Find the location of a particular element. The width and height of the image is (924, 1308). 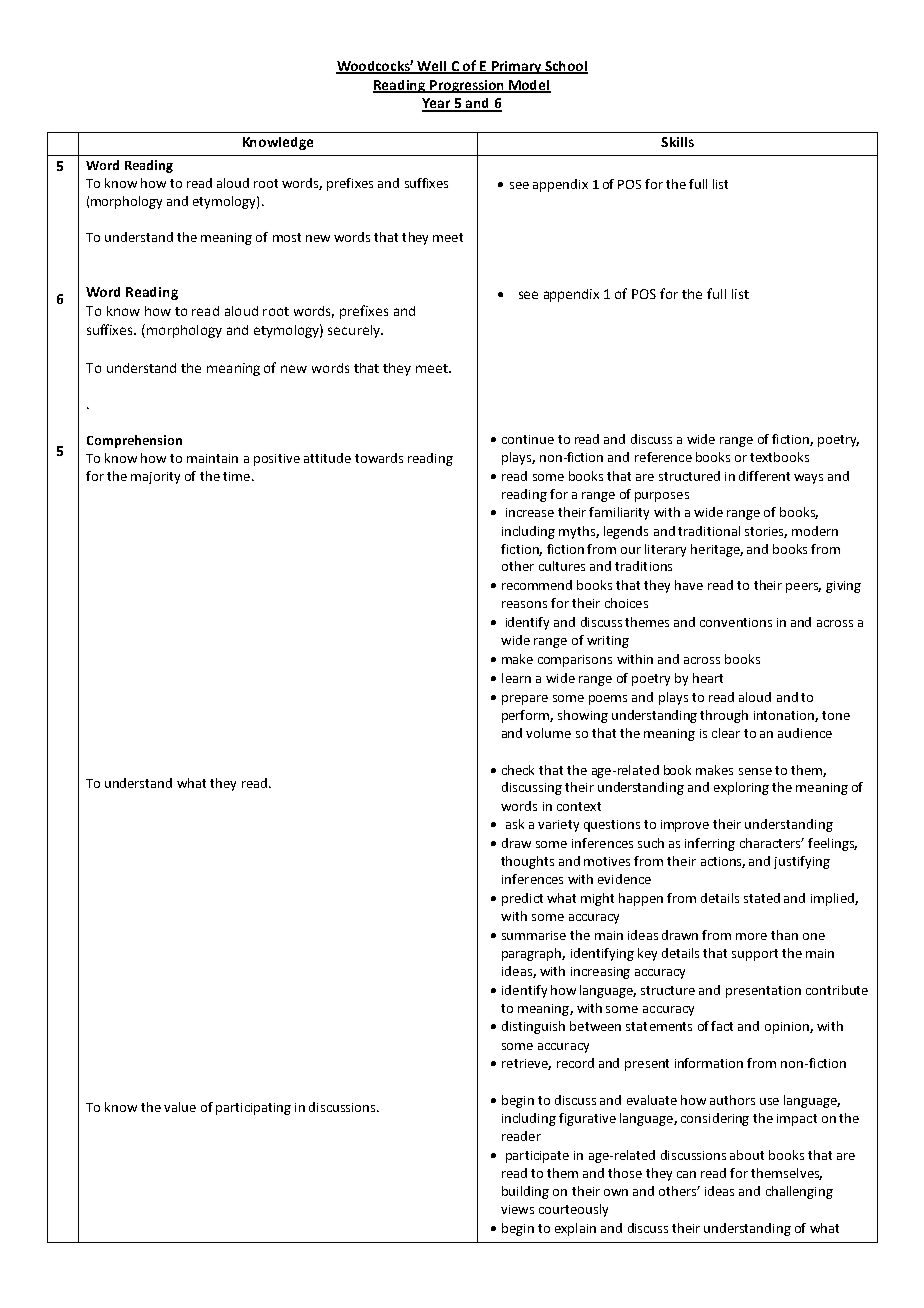

participating is located at coordinates (253, 1109).
